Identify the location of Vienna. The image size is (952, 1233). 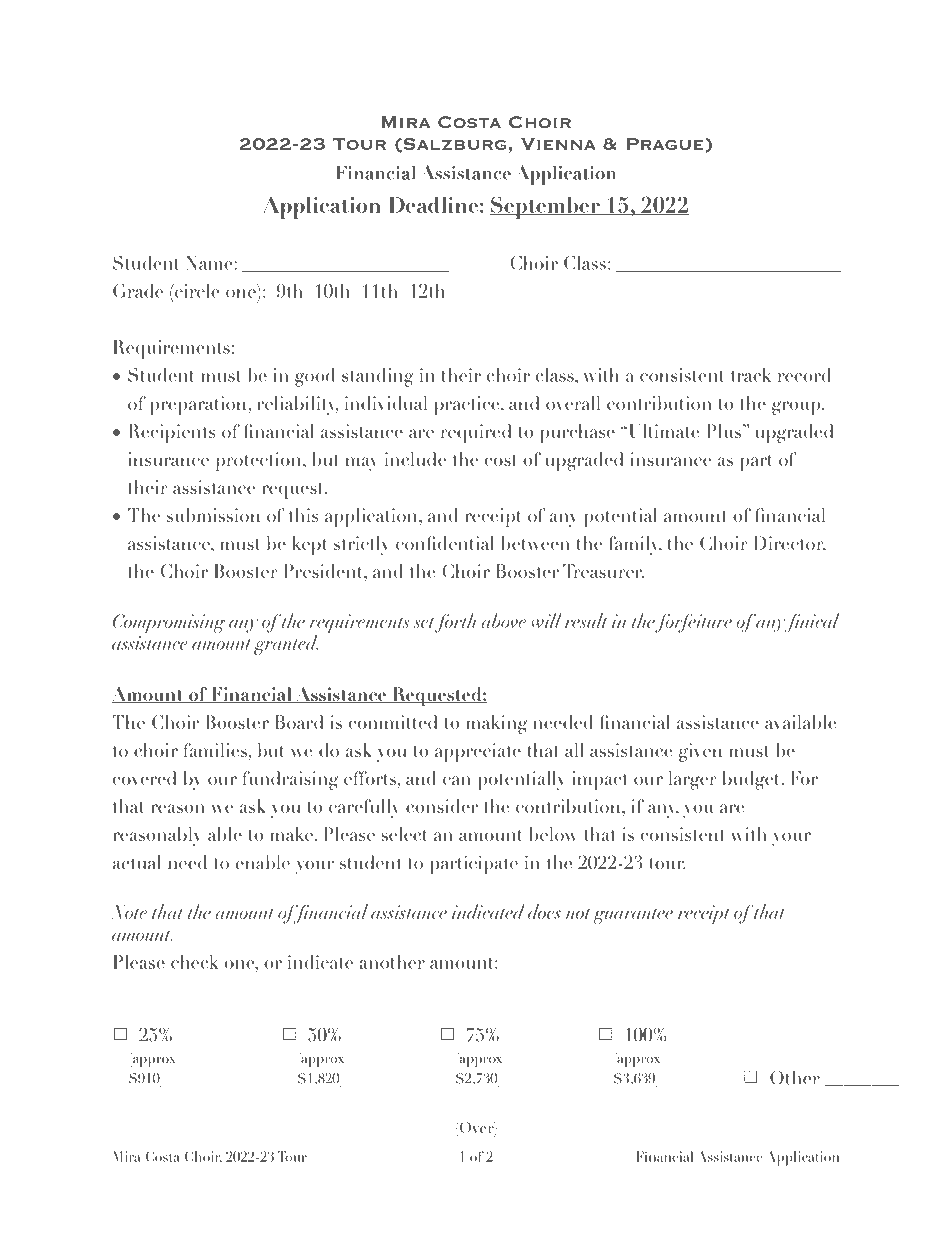
(558, 144).
